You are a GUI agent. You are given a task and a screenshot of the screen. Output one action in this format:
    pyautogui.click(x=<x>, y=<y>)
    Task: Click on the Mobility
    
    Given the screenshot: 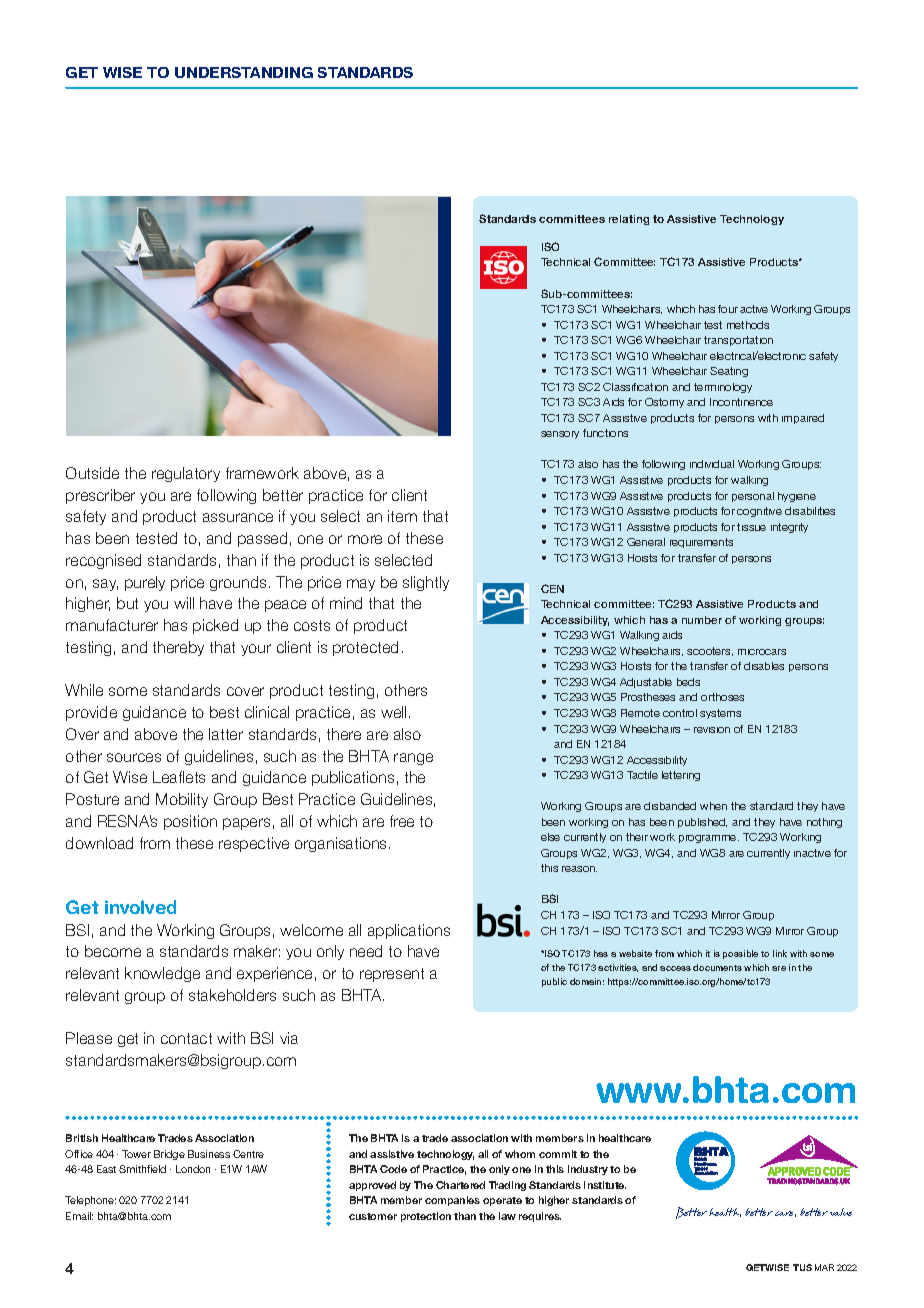 What is the action you would take?
    pyautogui.click(x=182, y=800)
